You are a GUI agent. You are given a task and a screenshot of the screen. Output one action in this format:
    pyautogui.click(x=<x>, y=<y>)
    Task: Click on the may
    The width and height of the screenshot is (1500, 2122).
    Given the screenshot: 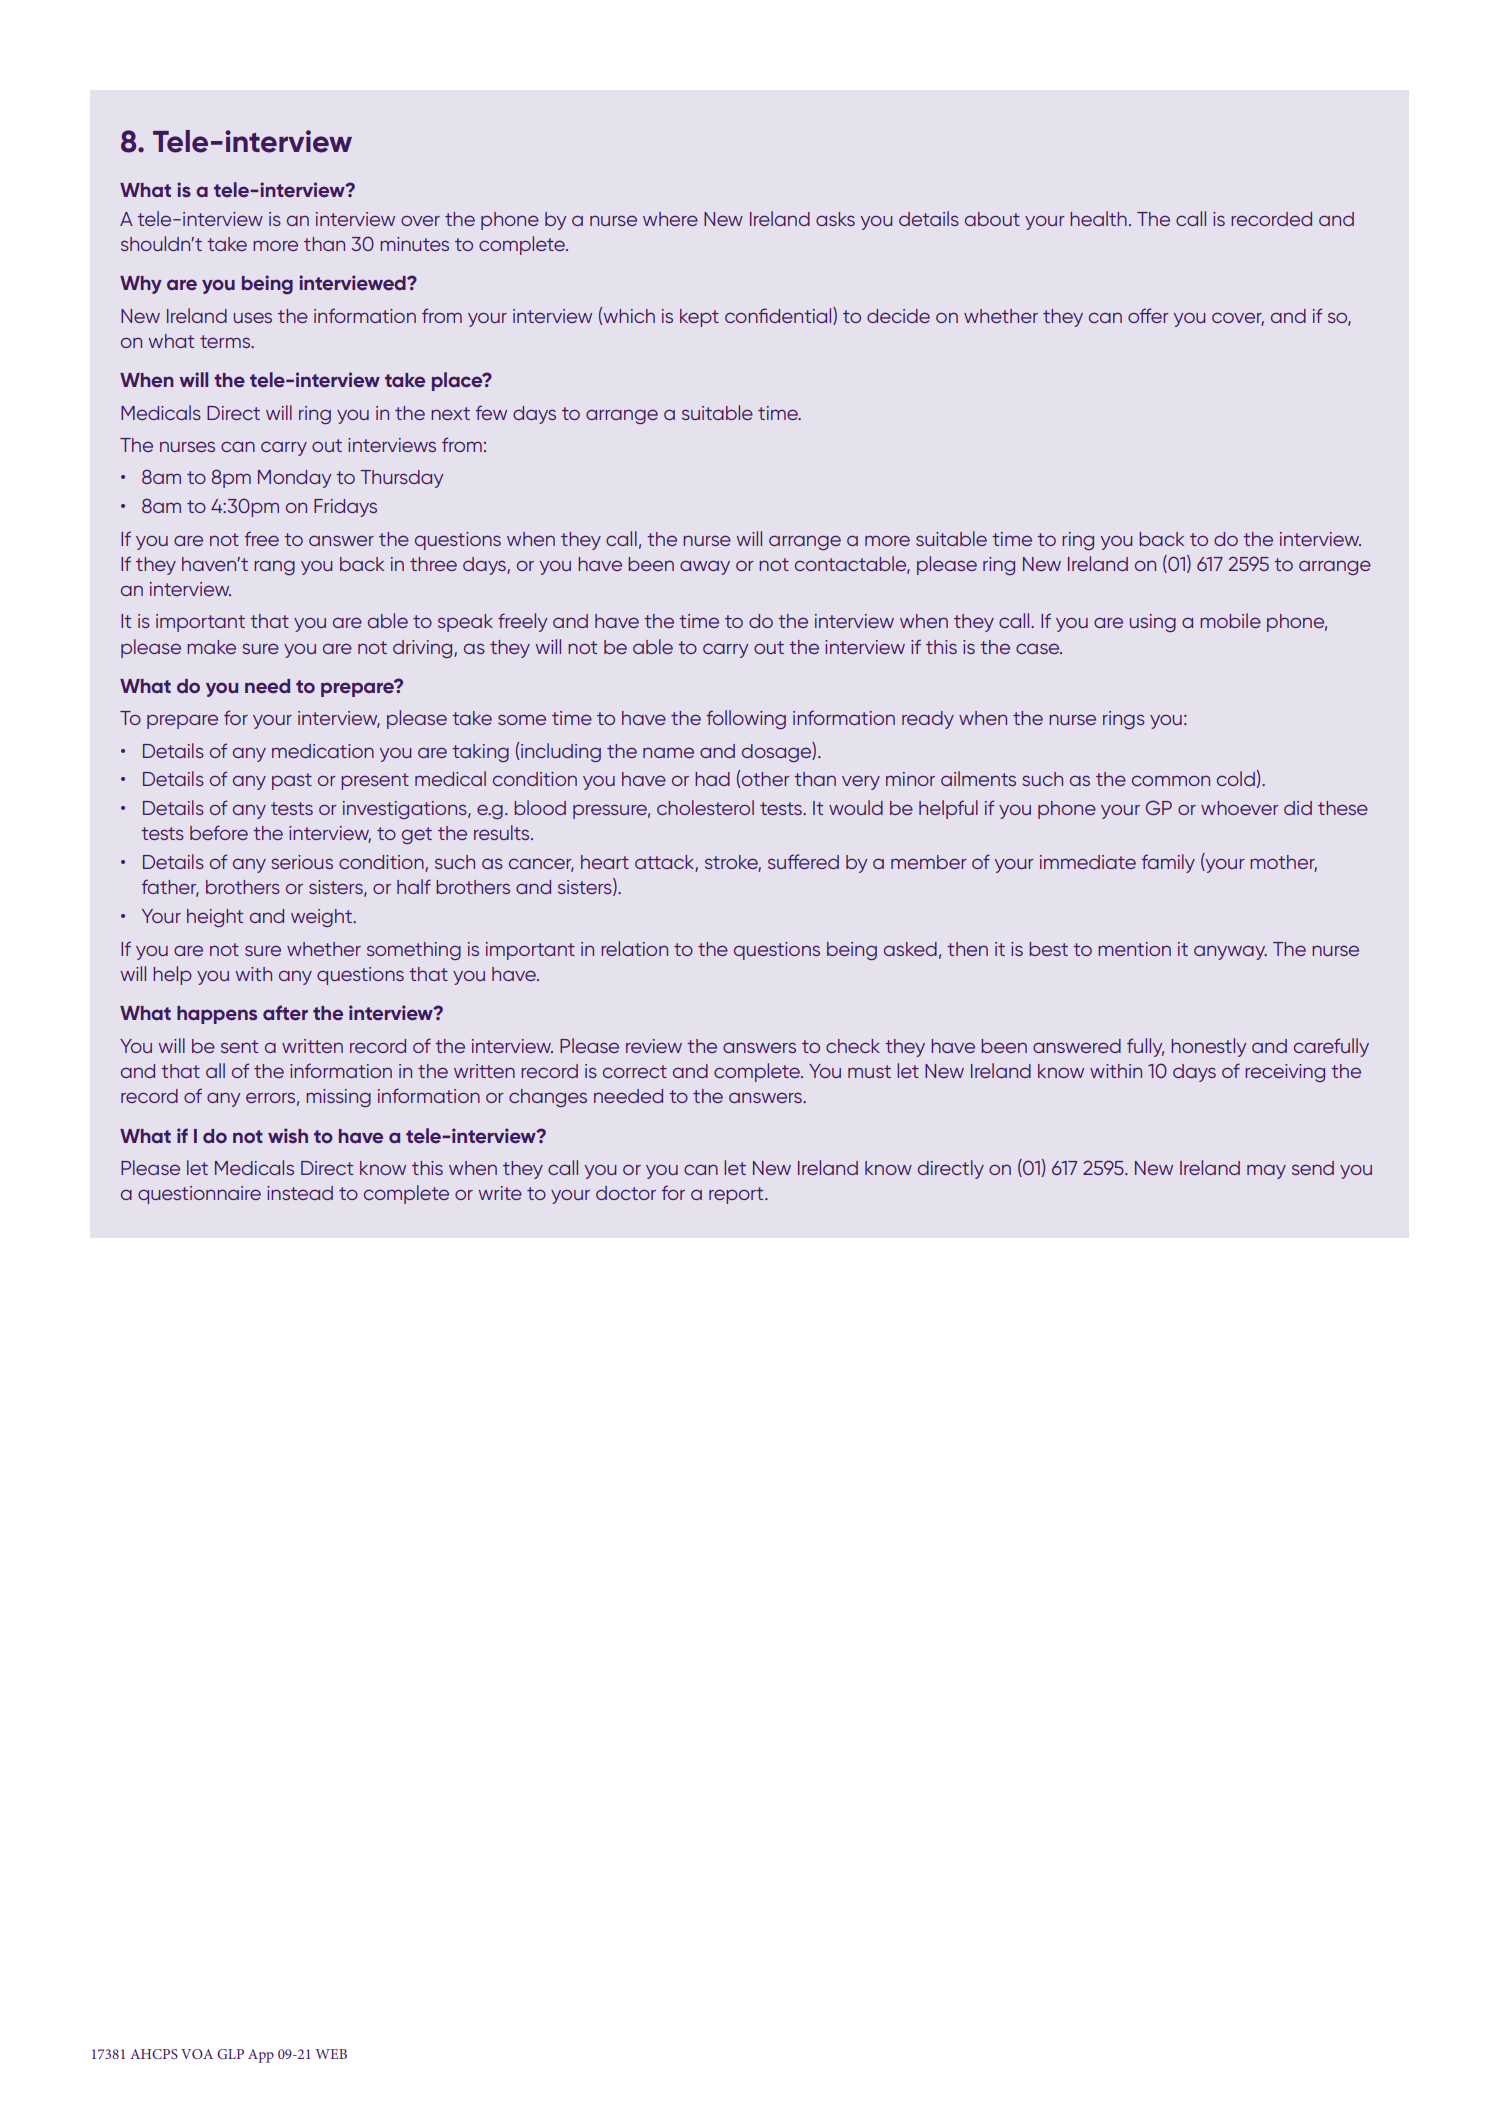 What is the action you would take?
    pyautogui.click(x=1266, y=1171)
